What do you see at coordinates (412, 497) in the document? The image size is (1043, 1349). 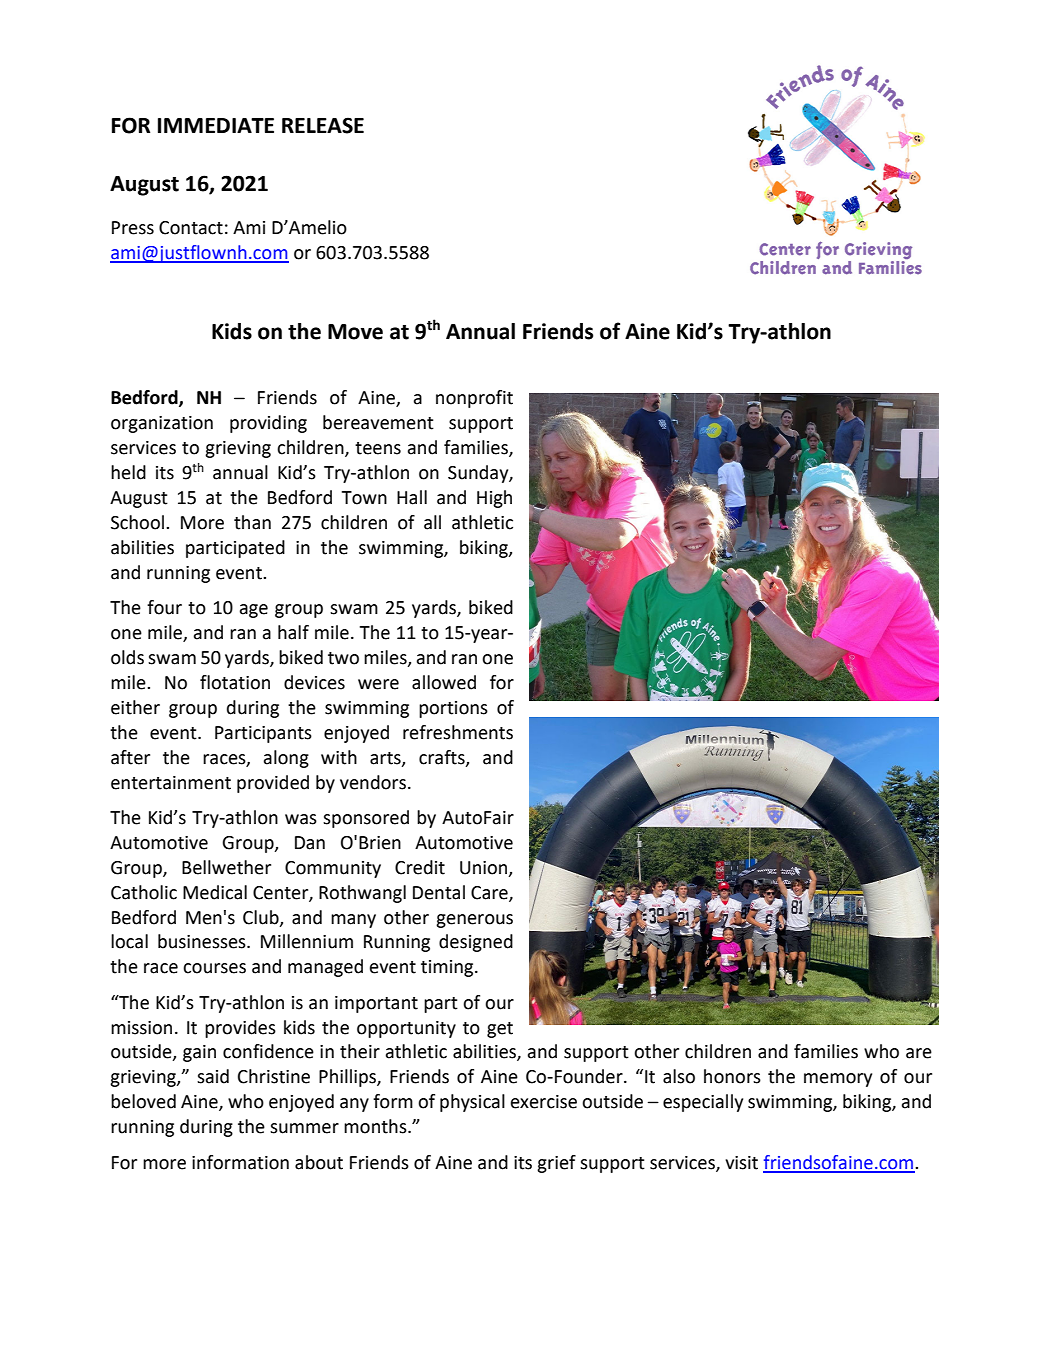 I see `Hall` at bounding box center [412, 497].
